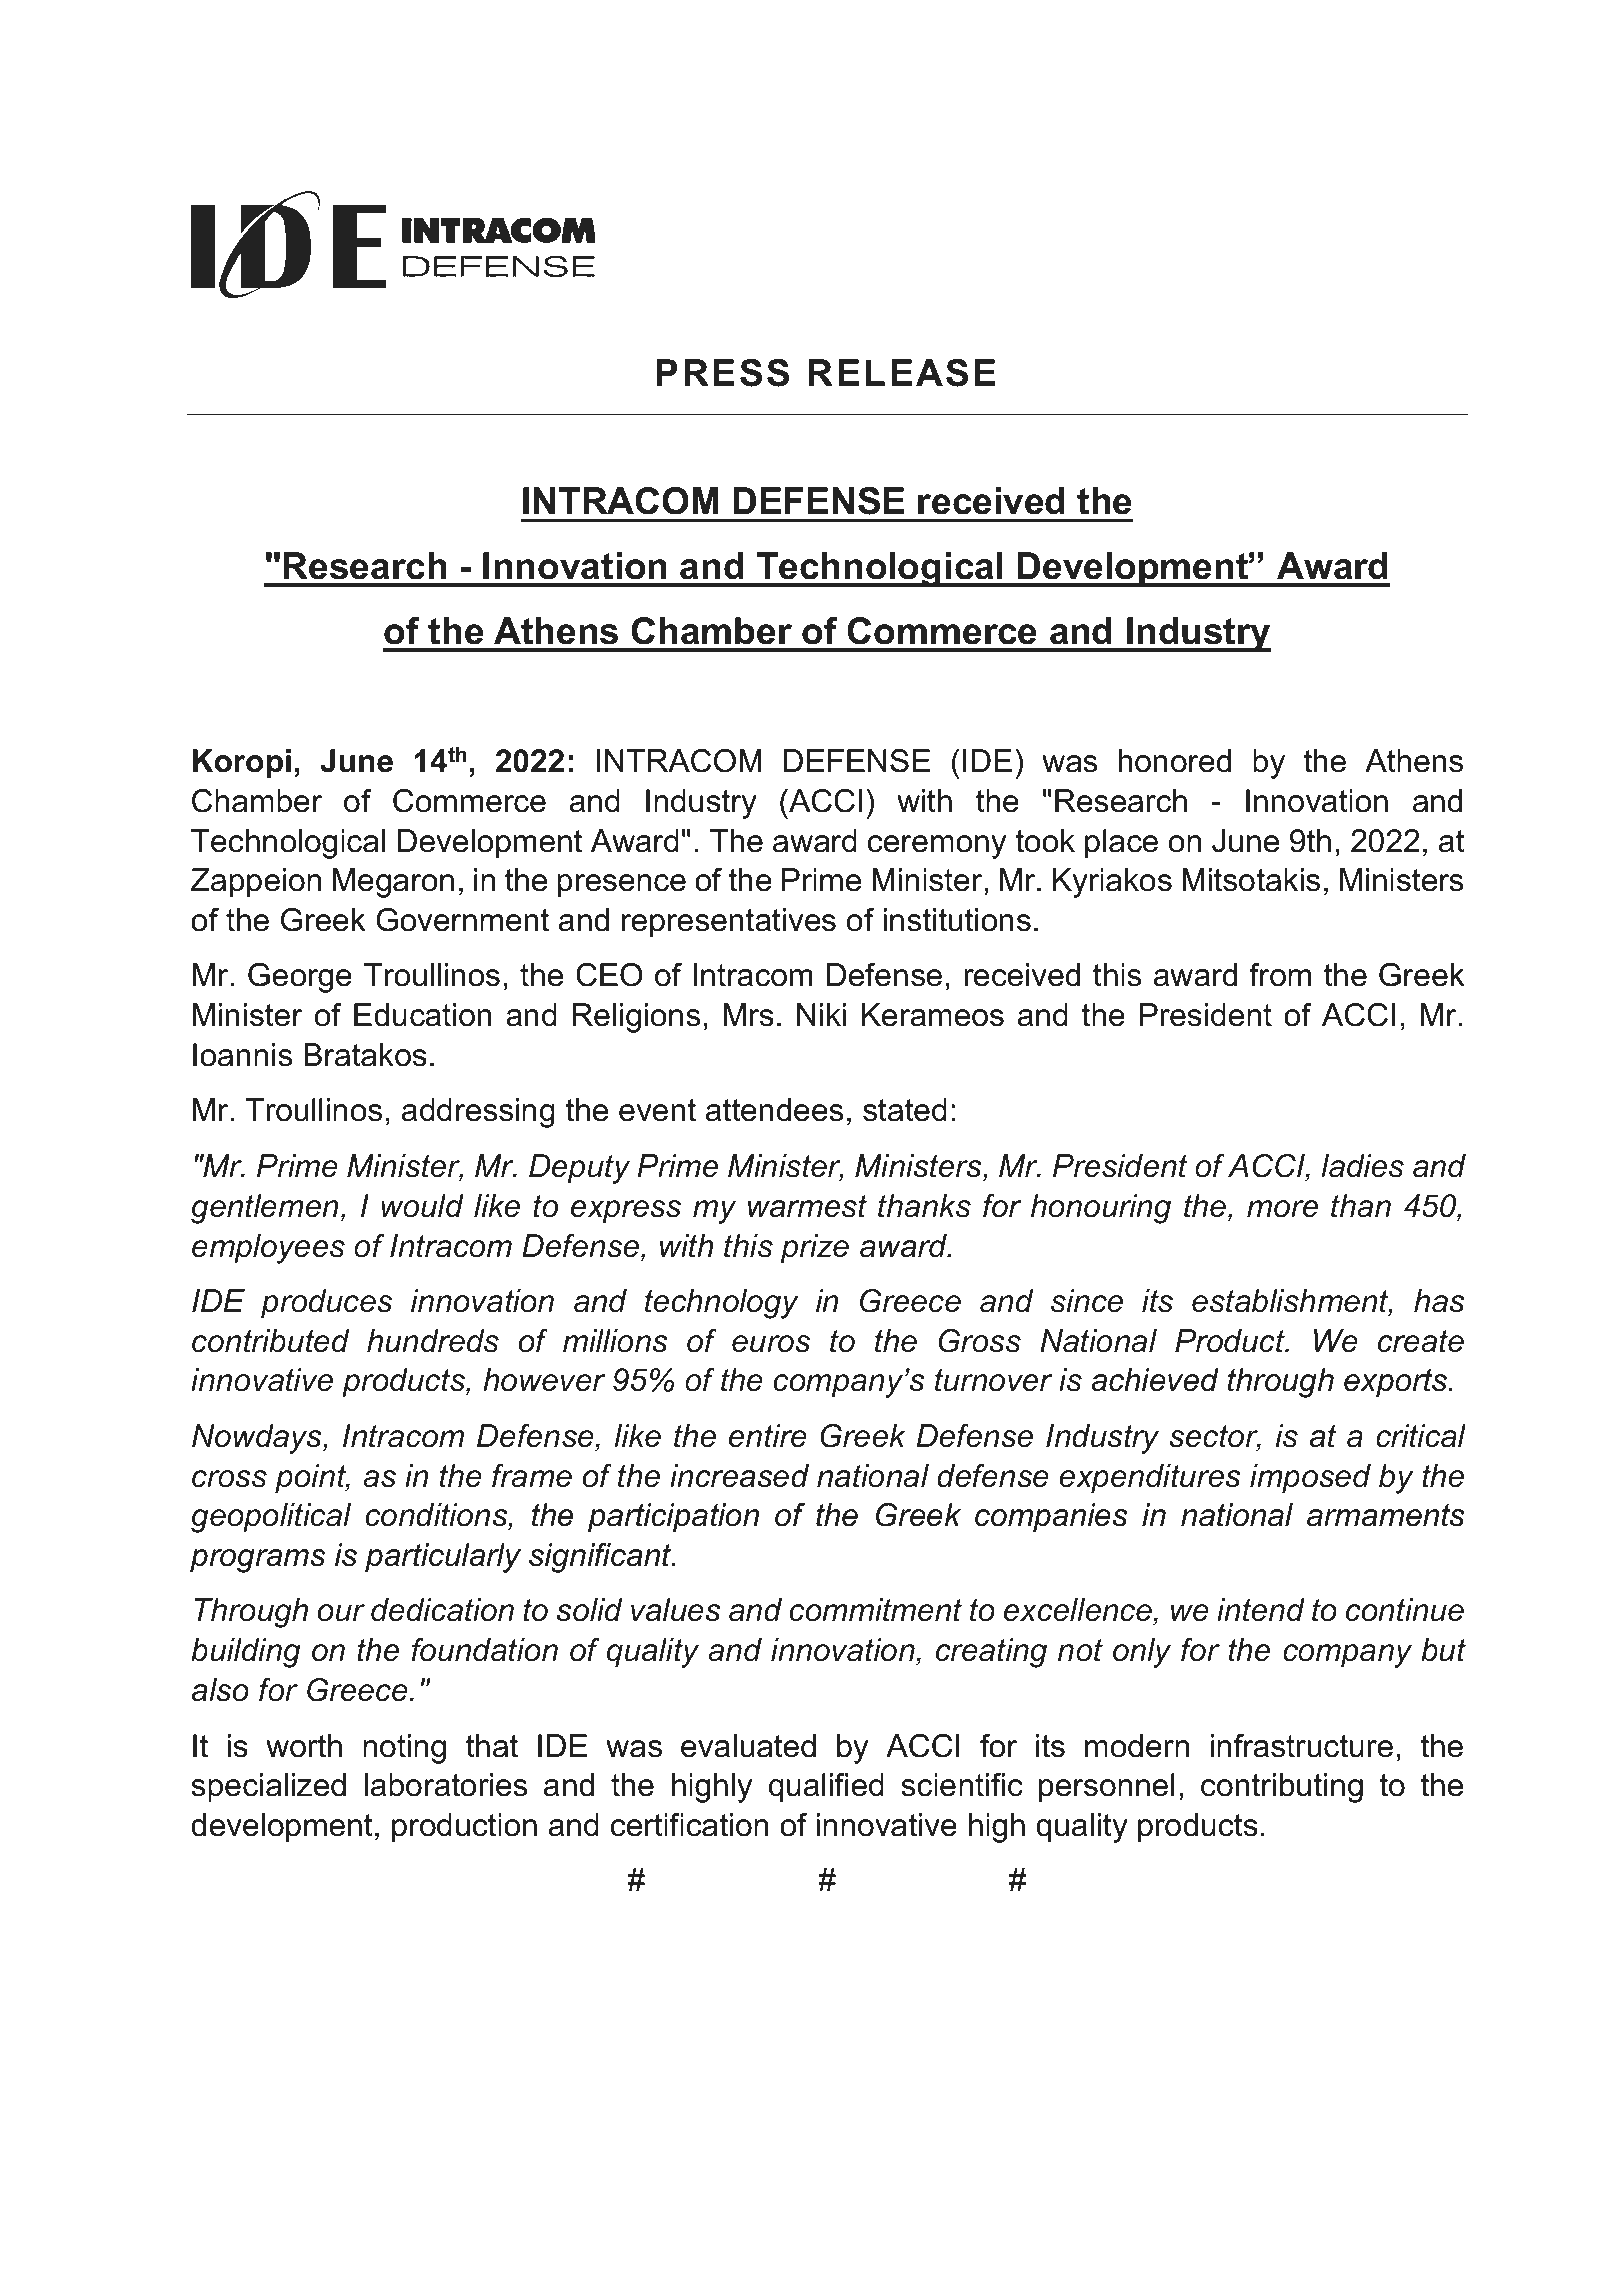  I want to click on RELEASE, so click(901, 373).
